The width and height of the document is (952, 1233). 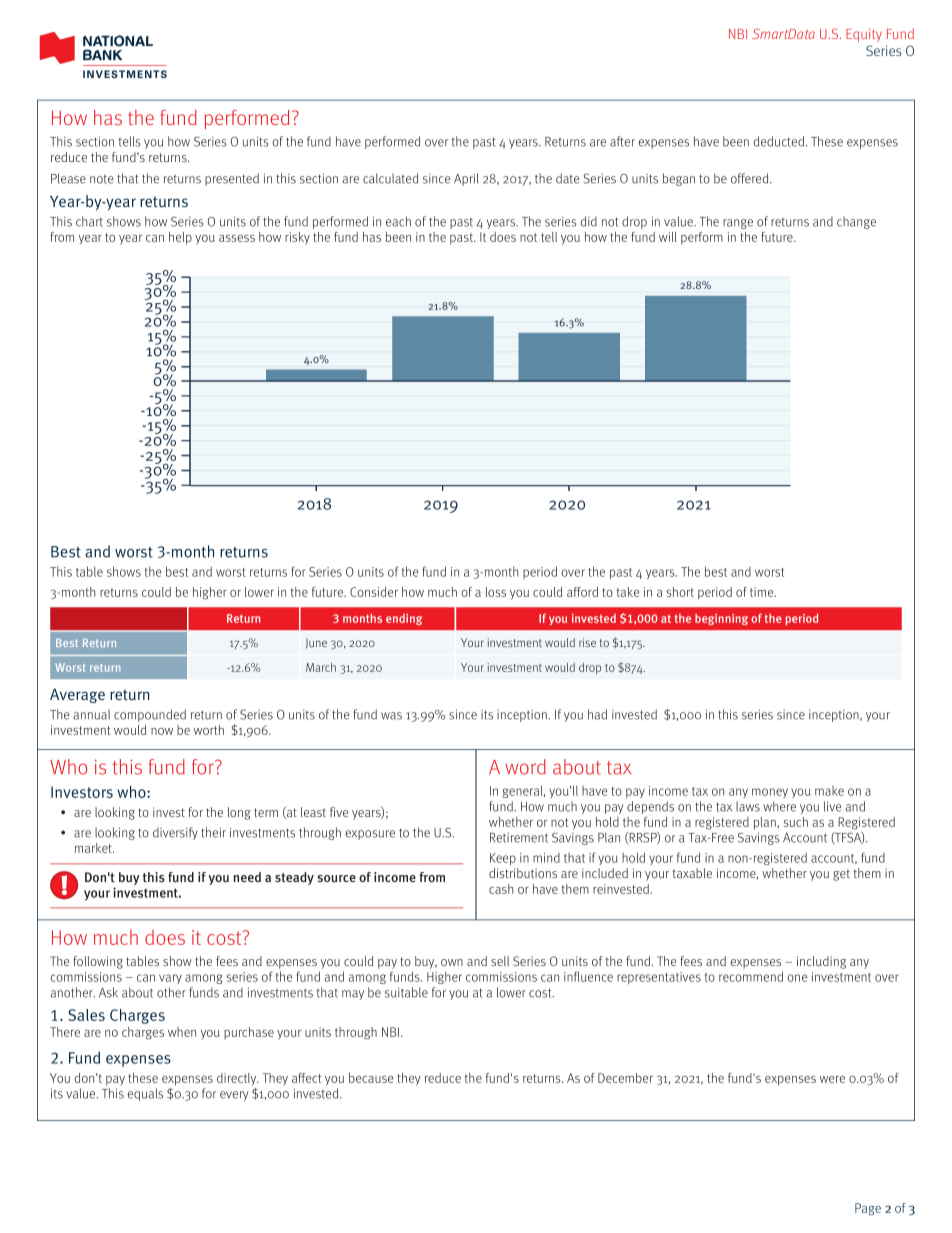 I want to click on vary, so click(x=170, y=979).
